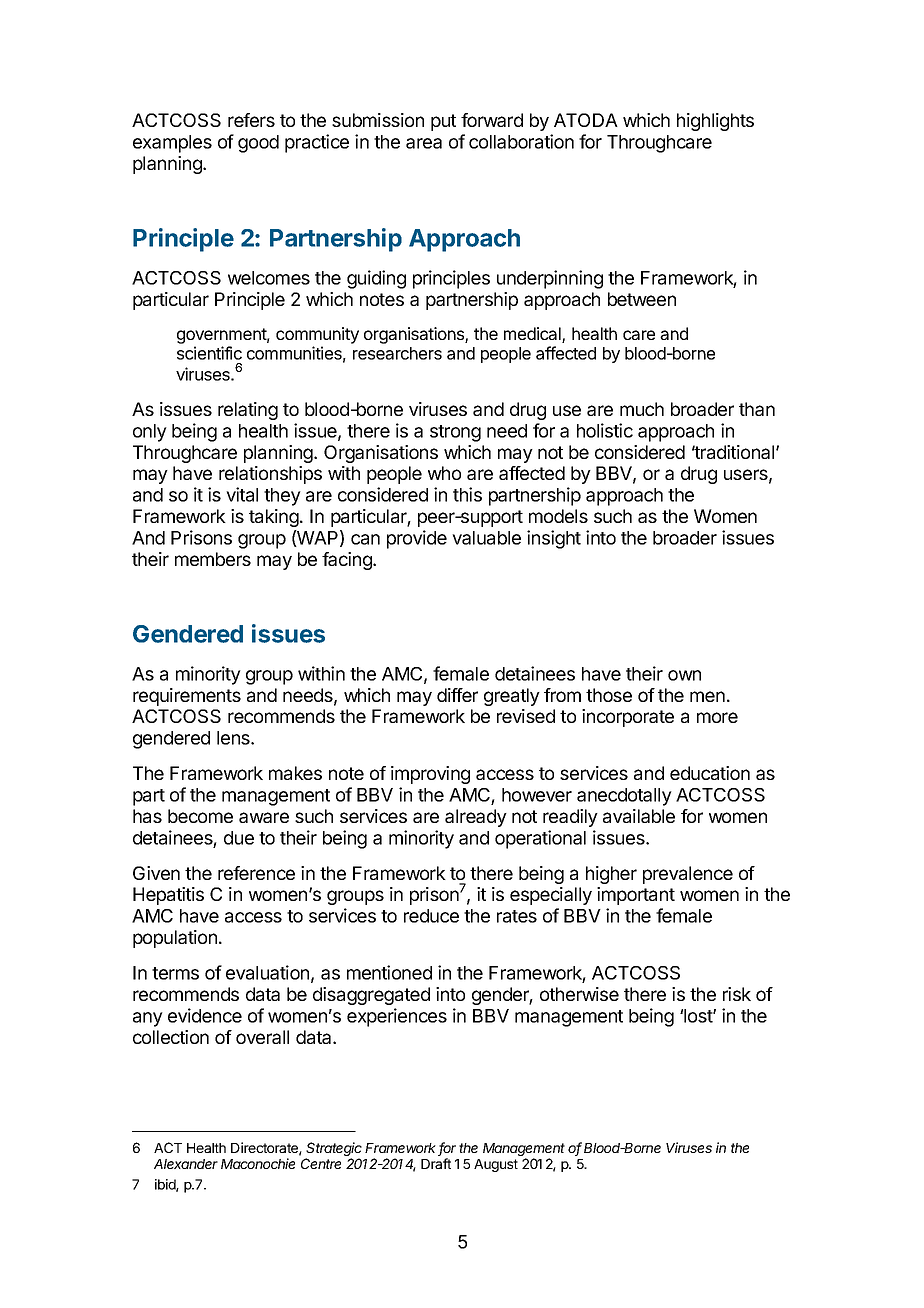 The height and width of the screenshot is (1308, 924). I want to click on area, so click(424, 143).
